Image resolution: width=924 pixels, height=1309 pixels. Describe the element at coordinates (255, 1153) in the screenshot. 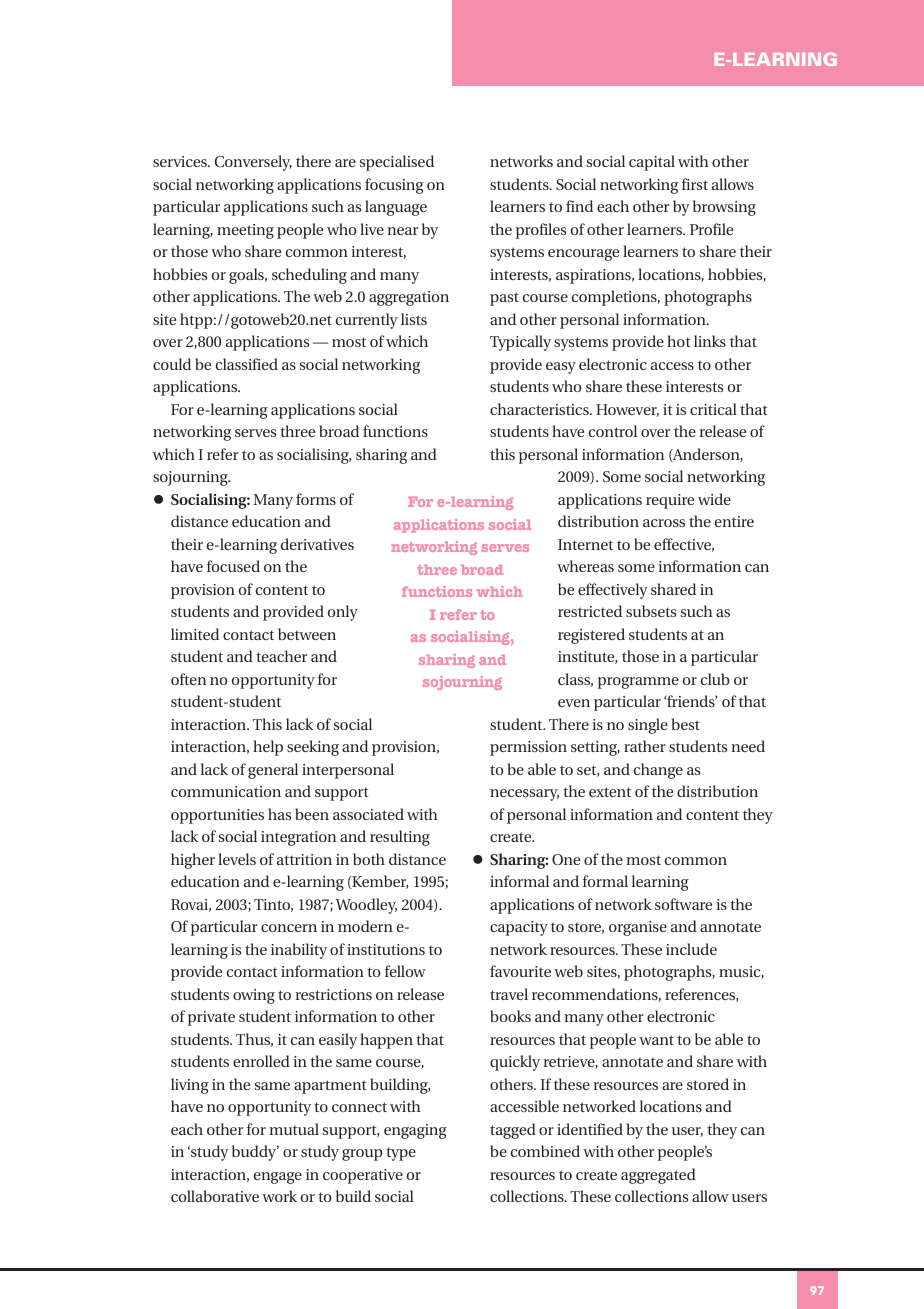

I see `buddy` at that location.
